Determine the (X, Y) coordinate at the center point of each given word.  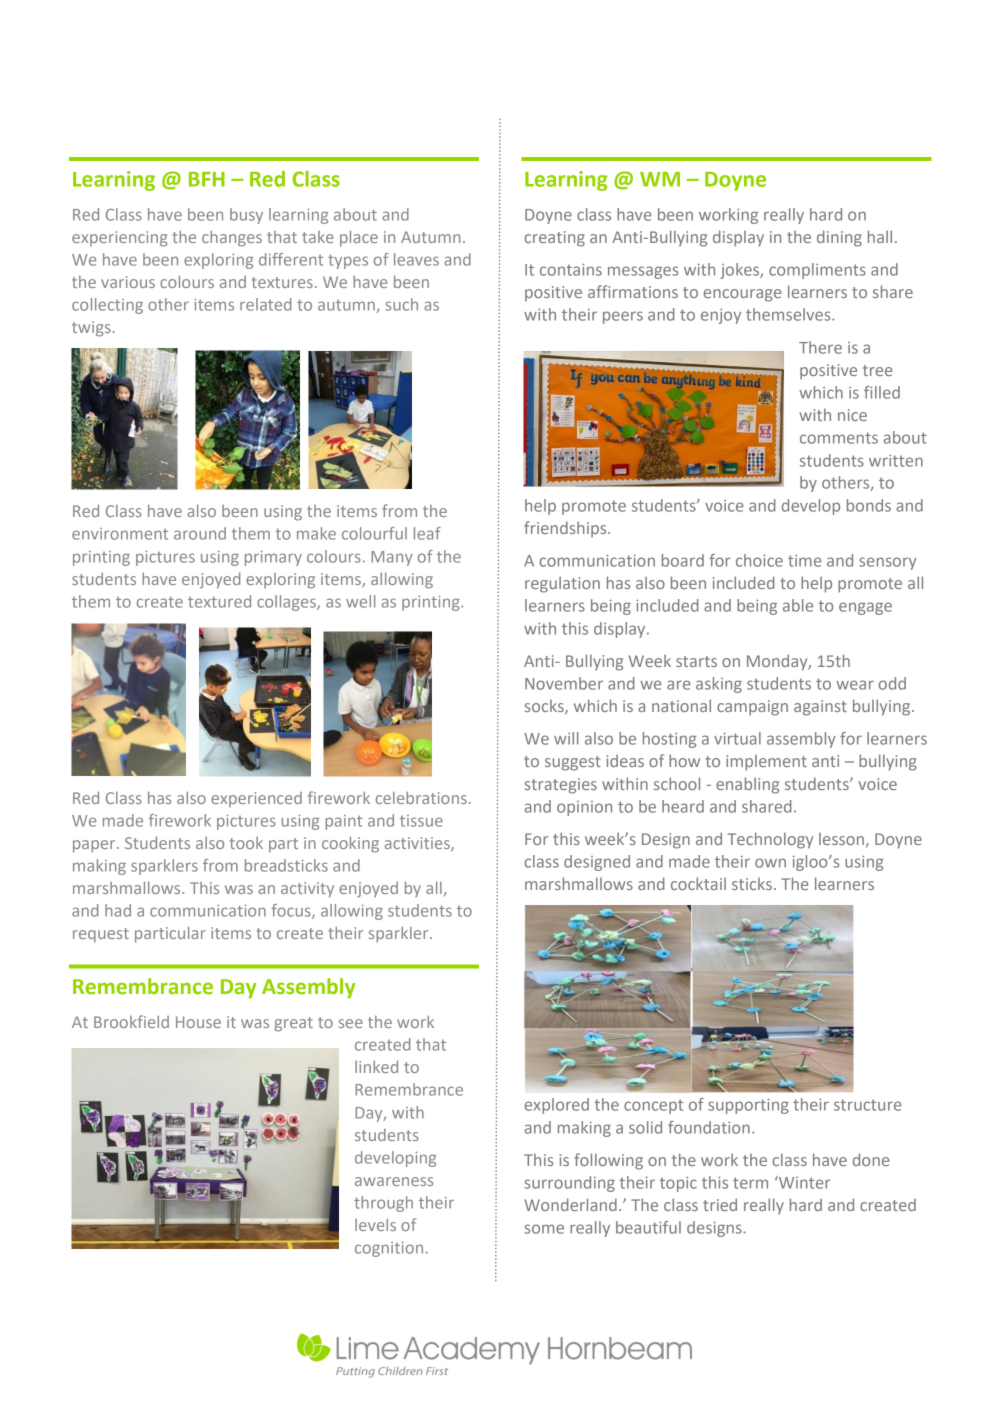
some (544, 1229)
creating (555, 239)
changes (232, 238)
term (750, 1183)
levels (375, 1224)
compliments (817, 271)
